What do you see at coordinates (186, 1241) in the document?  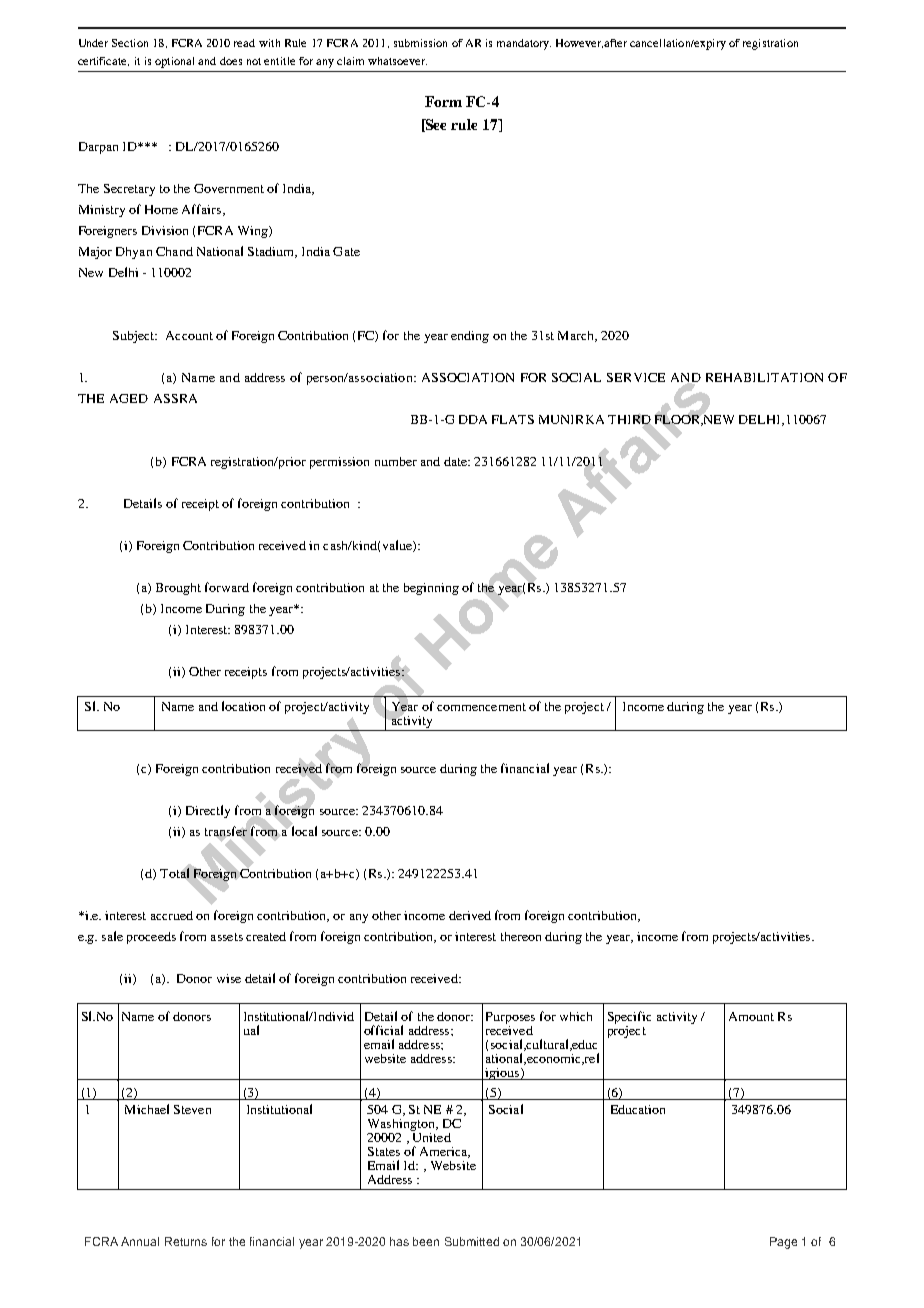 I see `Returns` at bounding box center [186, 1241].
